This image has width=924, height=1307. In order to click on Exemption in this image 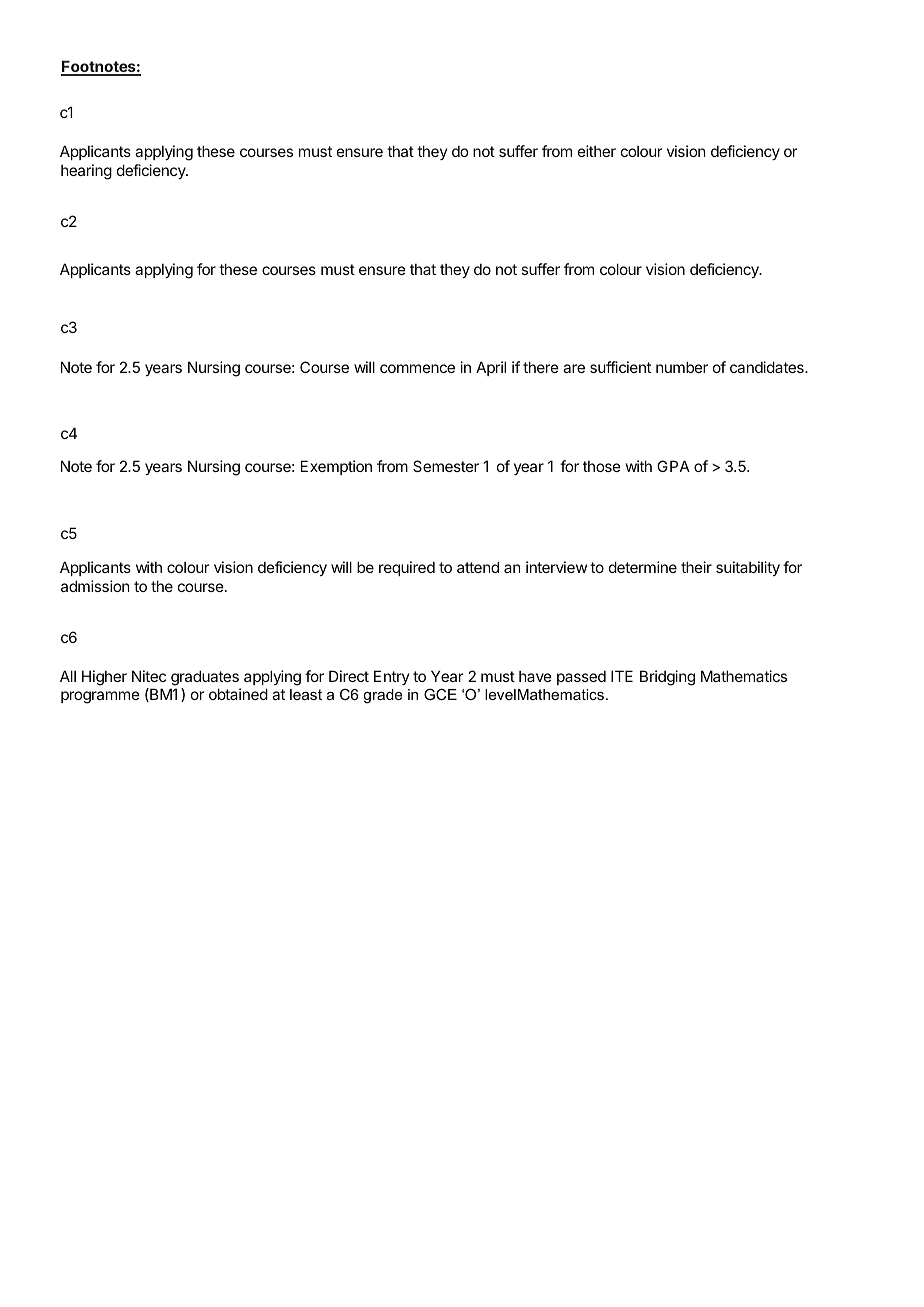, I will do `click(336, 467)`.
